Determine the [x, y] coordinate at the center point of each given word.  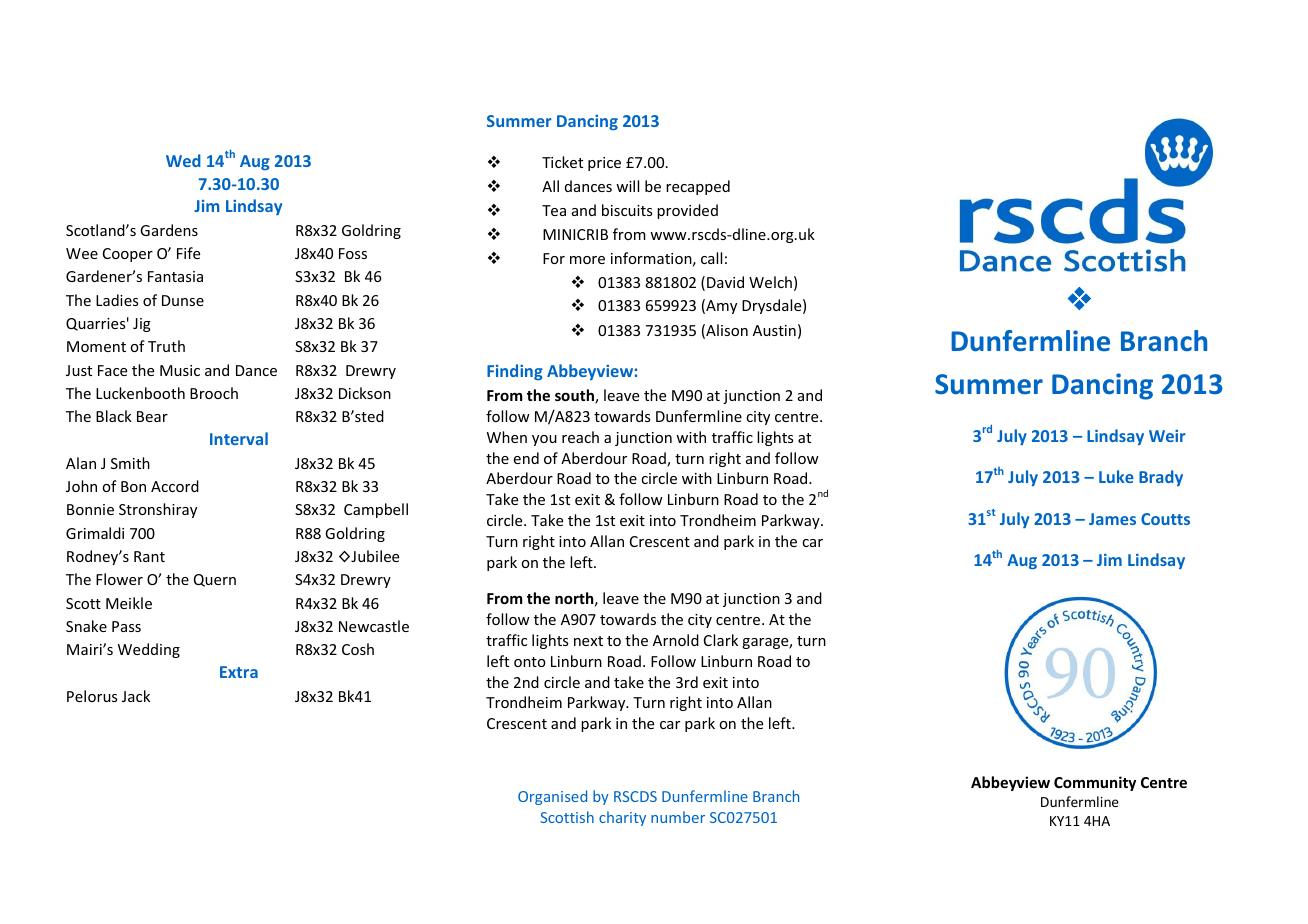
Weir [1167, 436]
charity [622, 818]
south [575, 396]
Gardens [169, 230]
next [588, 641]
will [627, 186]
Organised [552, 797]
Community [1095, 783]
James [1112, 519]
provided [687, 211]
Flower [119, 579]
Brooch [214, 393]
